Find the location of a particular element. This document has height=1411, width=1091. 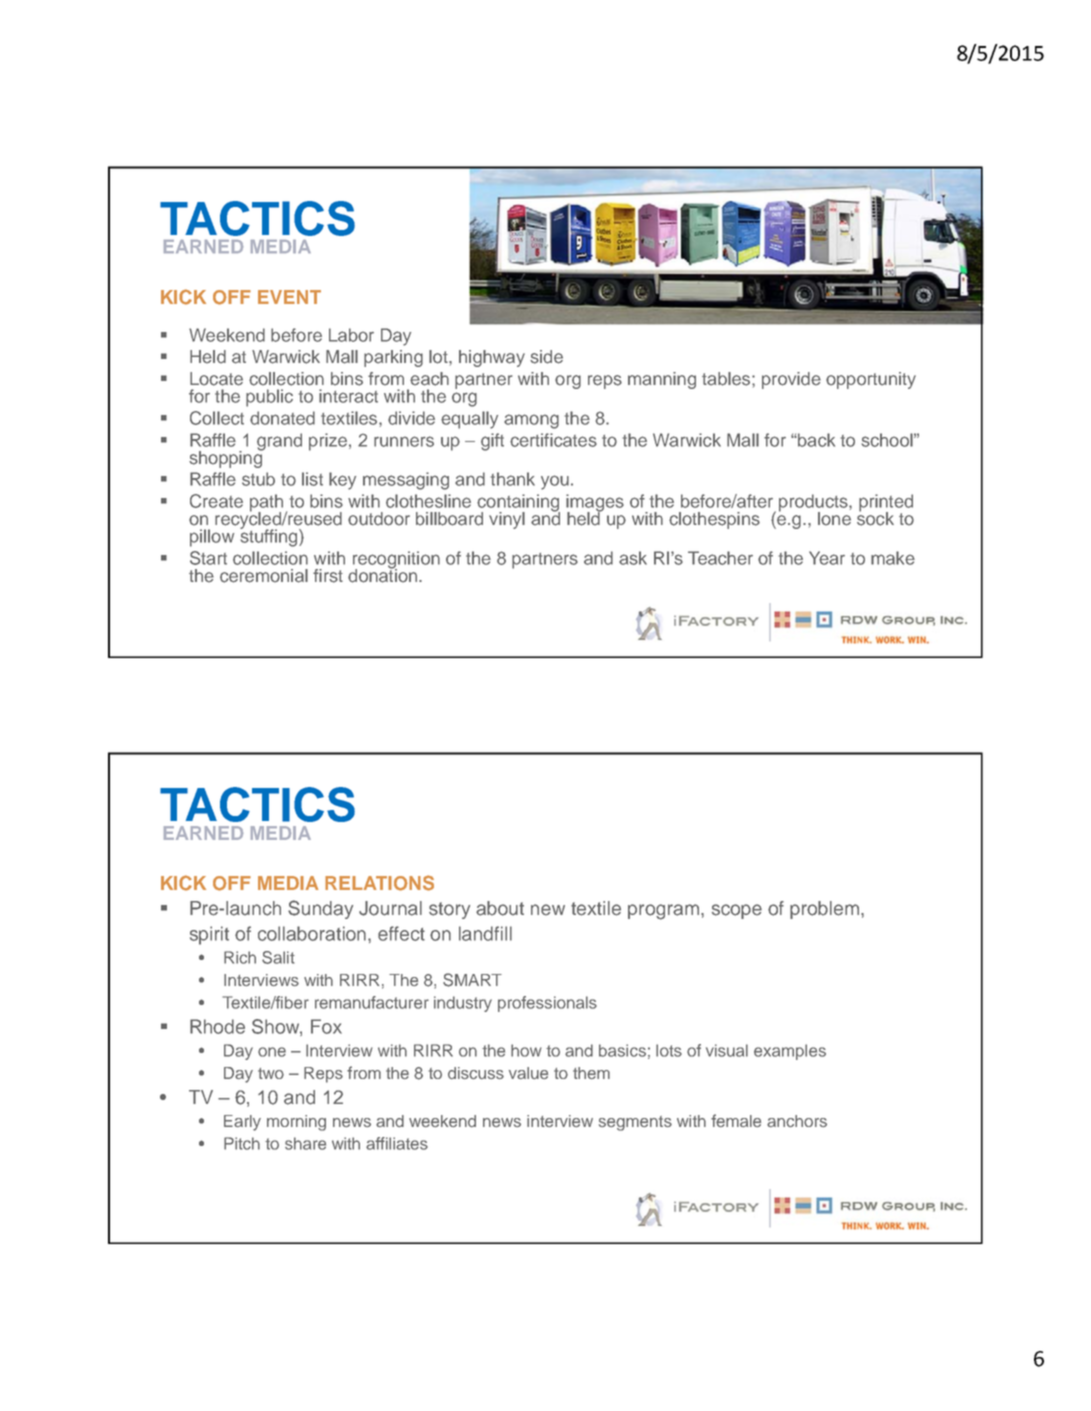

value is located at coordinates (528, 1073).
